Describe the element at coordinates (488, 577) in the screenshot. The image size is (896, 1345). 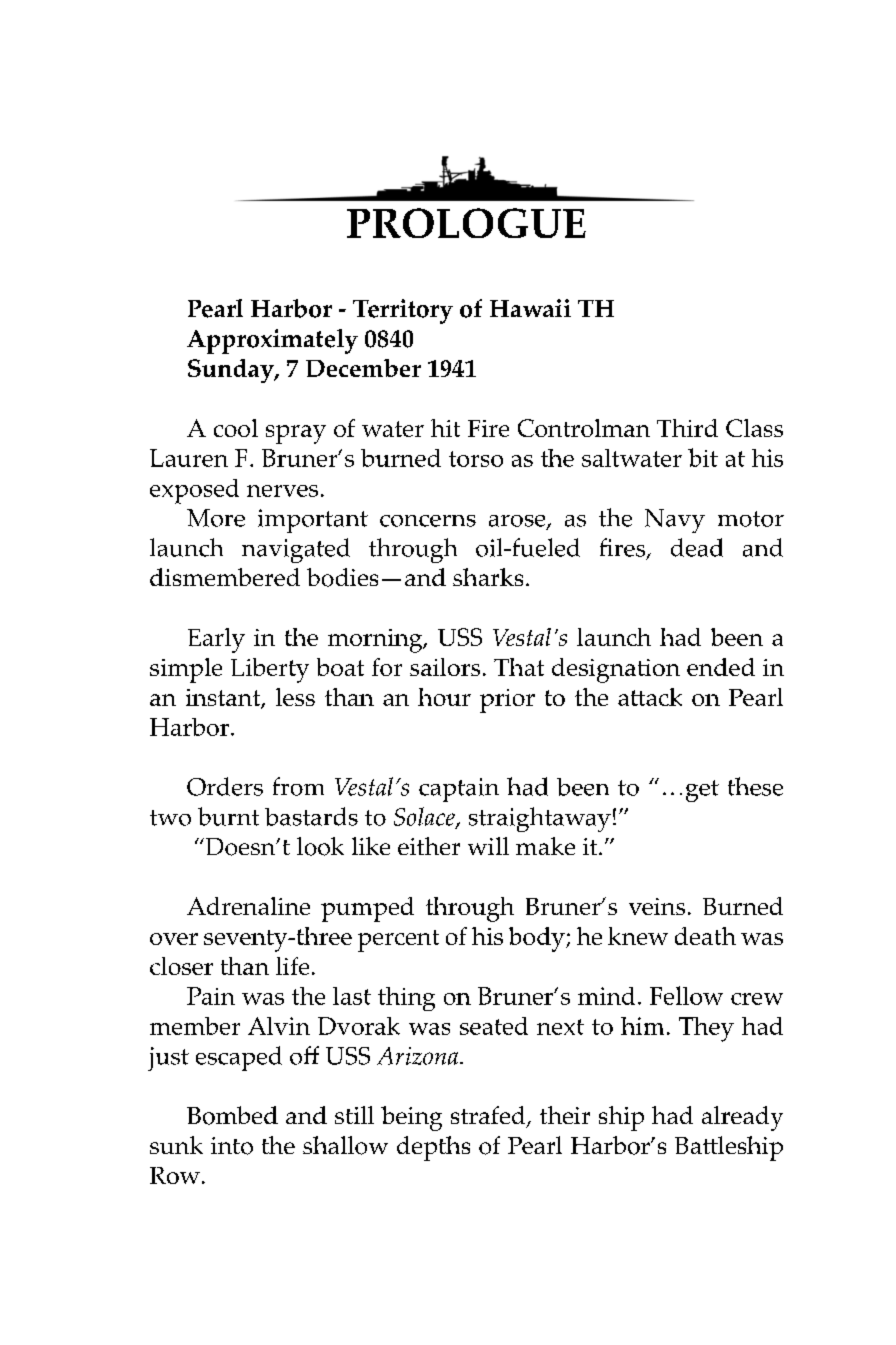
I see `sharks` at that location.
